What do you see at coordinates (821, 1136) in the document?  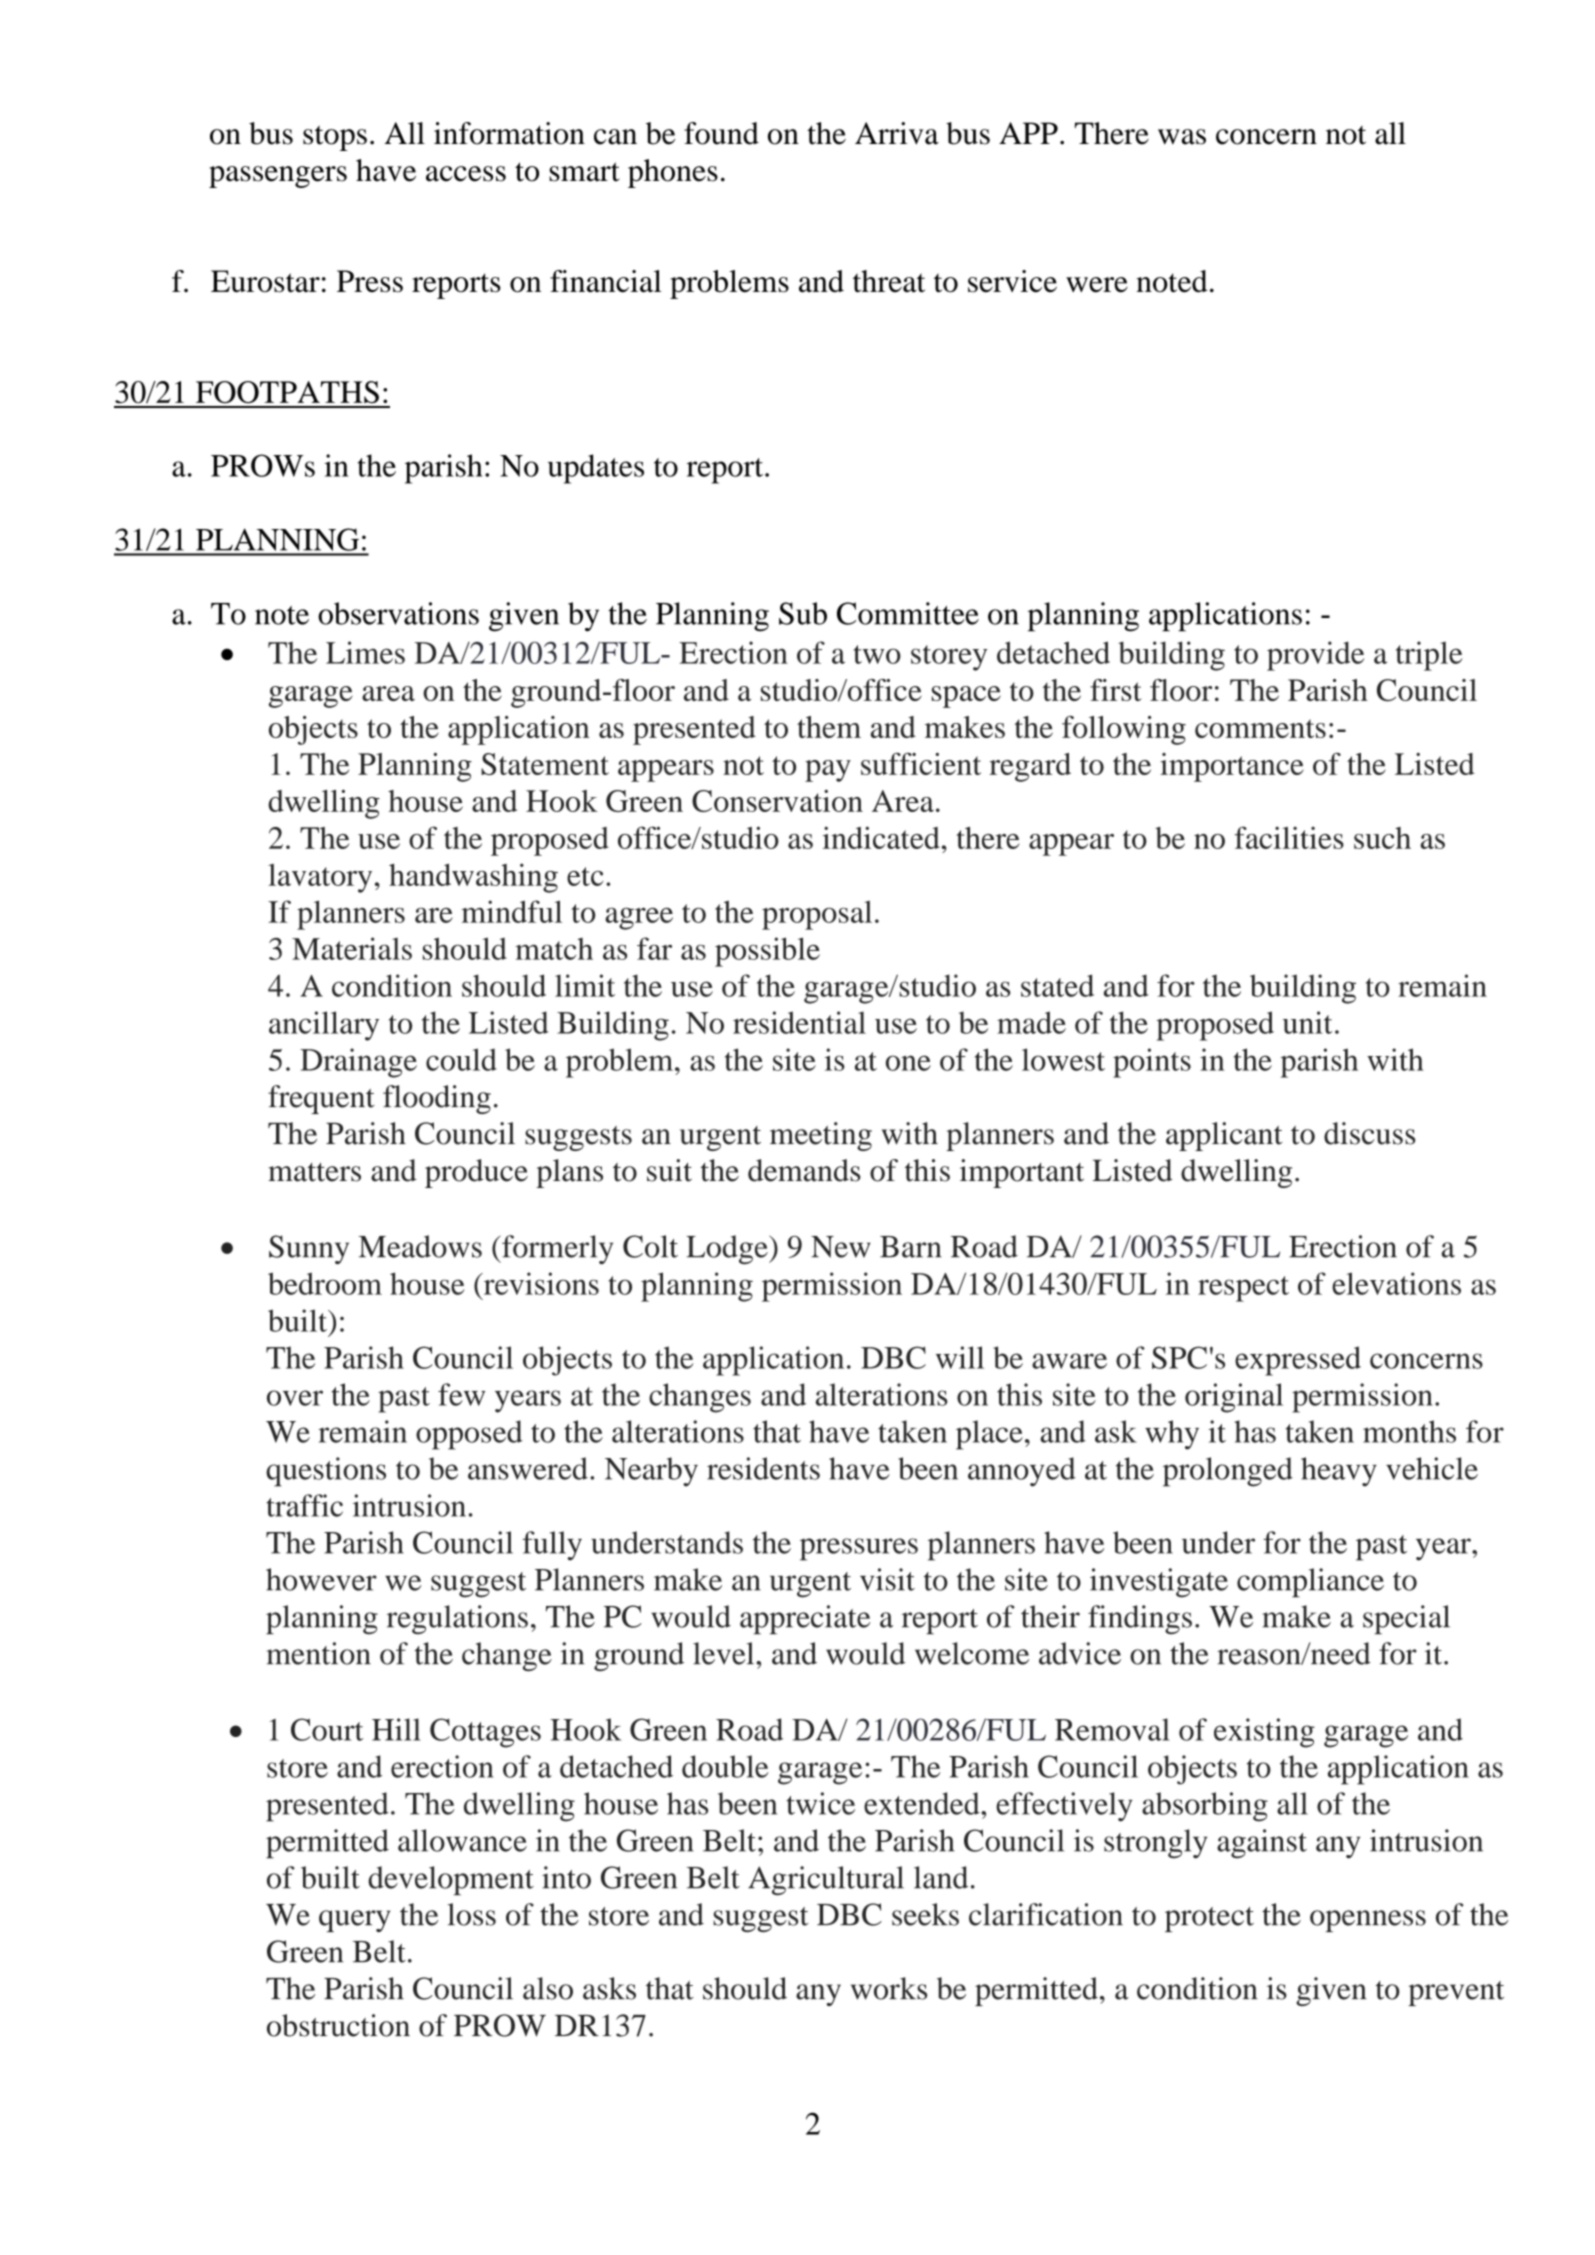 I see `meeting` at bounding box center [821, 1136].
